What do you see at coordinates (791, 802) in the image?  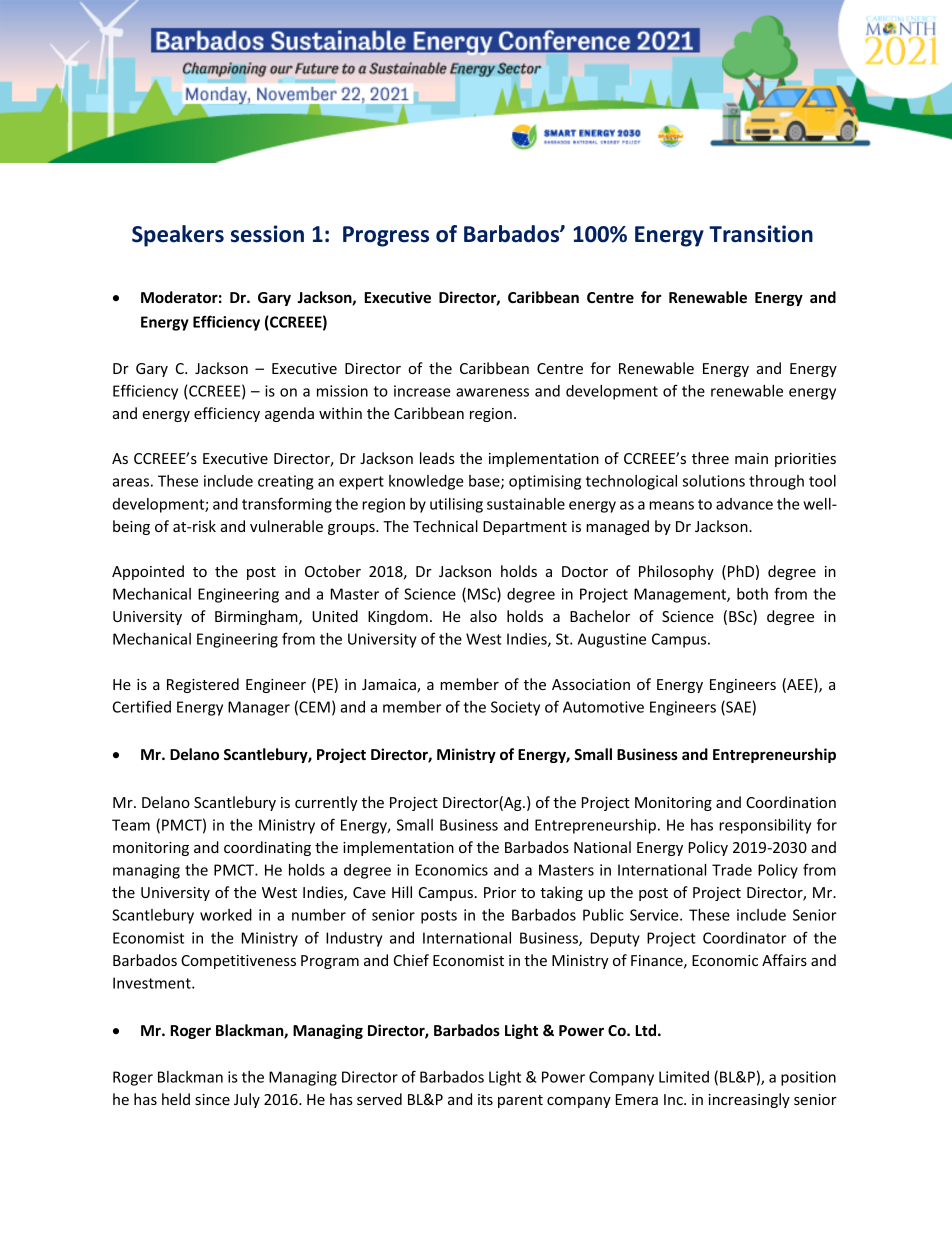 I see `Coordination` at bounding box center [791, 802].
